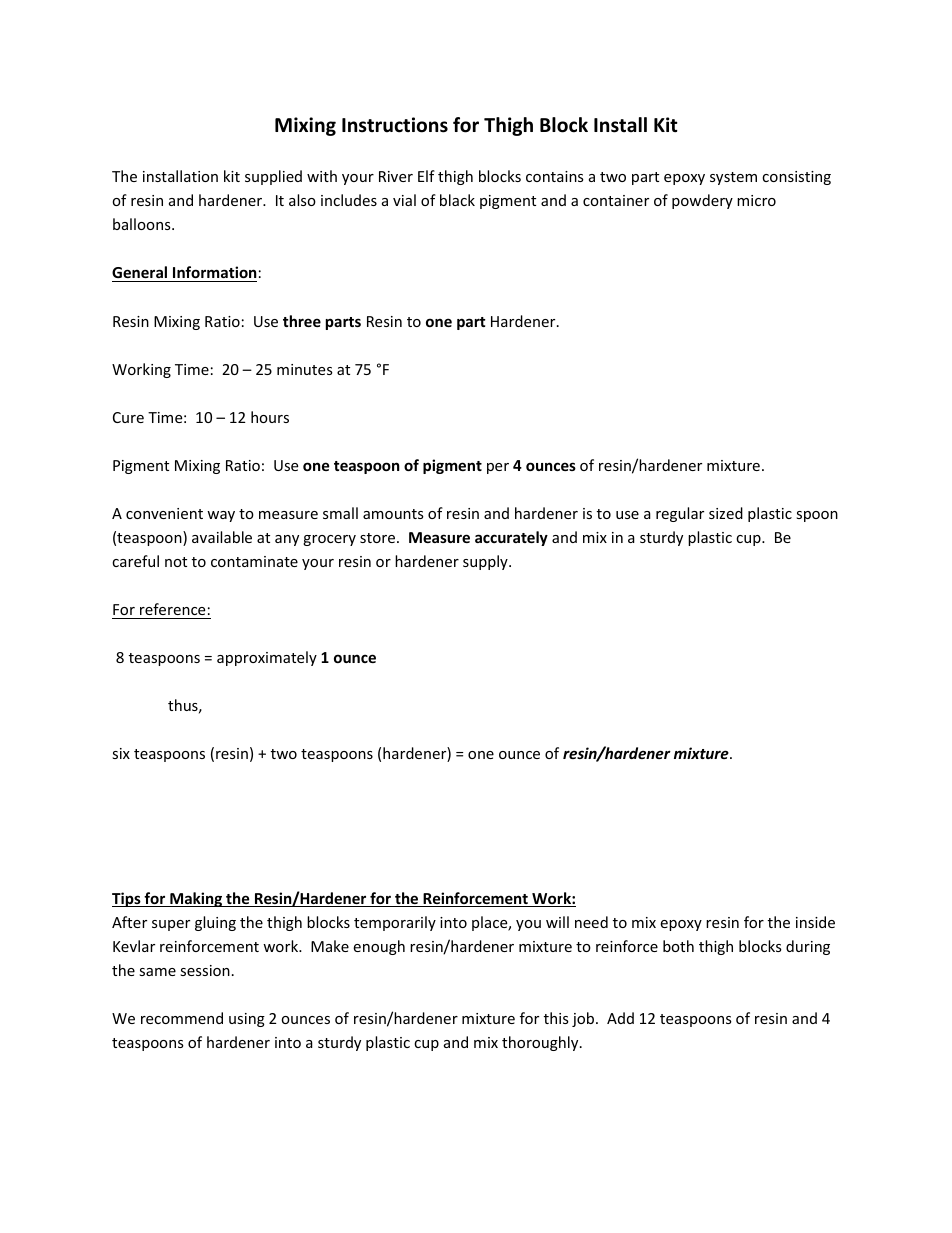  Describe the element at coordinates (733, 178) in the screenshot. I see `system` at that location.
